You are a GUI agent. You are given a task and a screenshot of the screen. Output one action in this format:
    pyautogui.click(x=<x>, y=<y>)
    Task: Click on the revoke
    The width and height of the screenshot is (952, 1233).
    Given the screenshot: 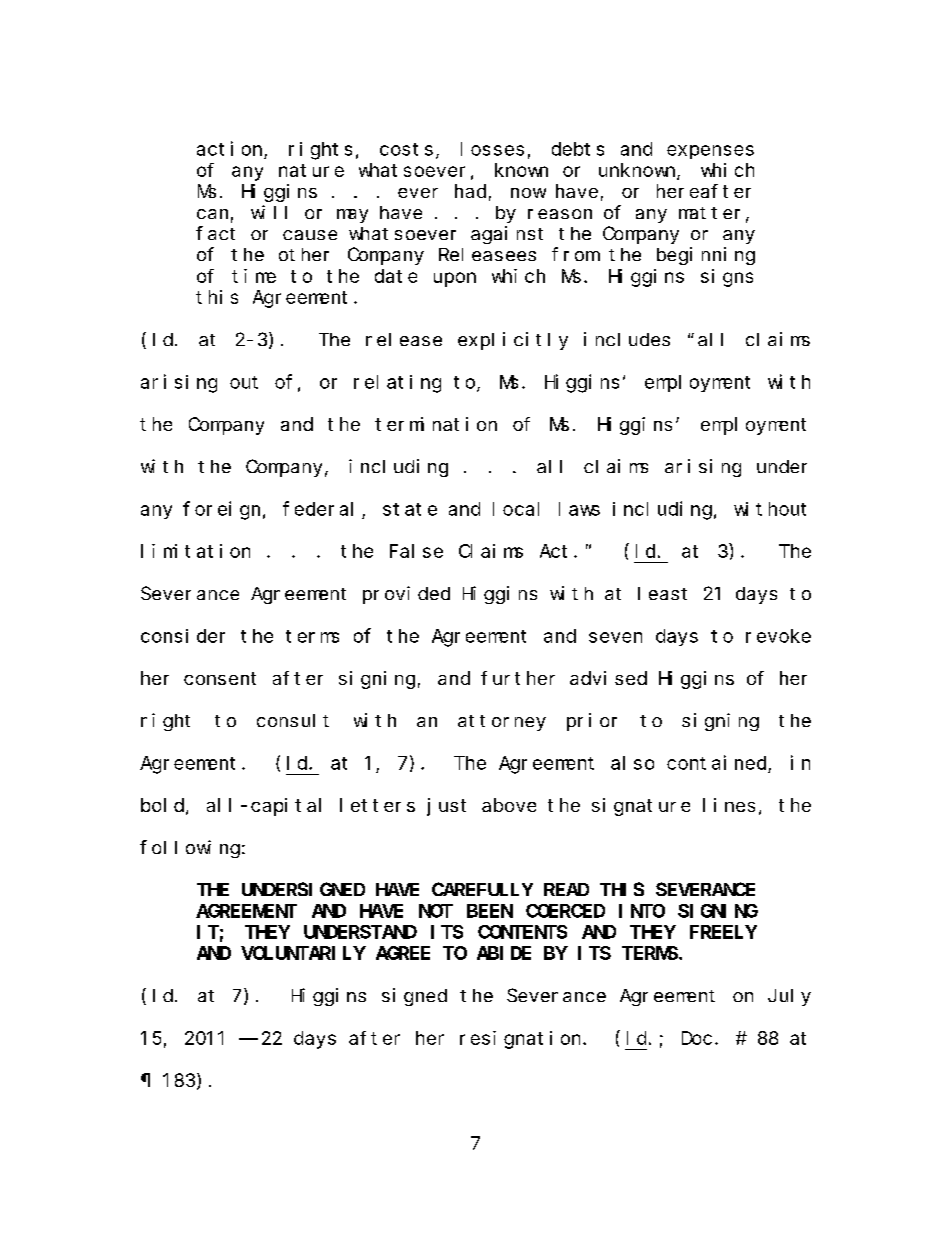 What is the action you would take?
    pyautogui.click(x=778, y=636)
